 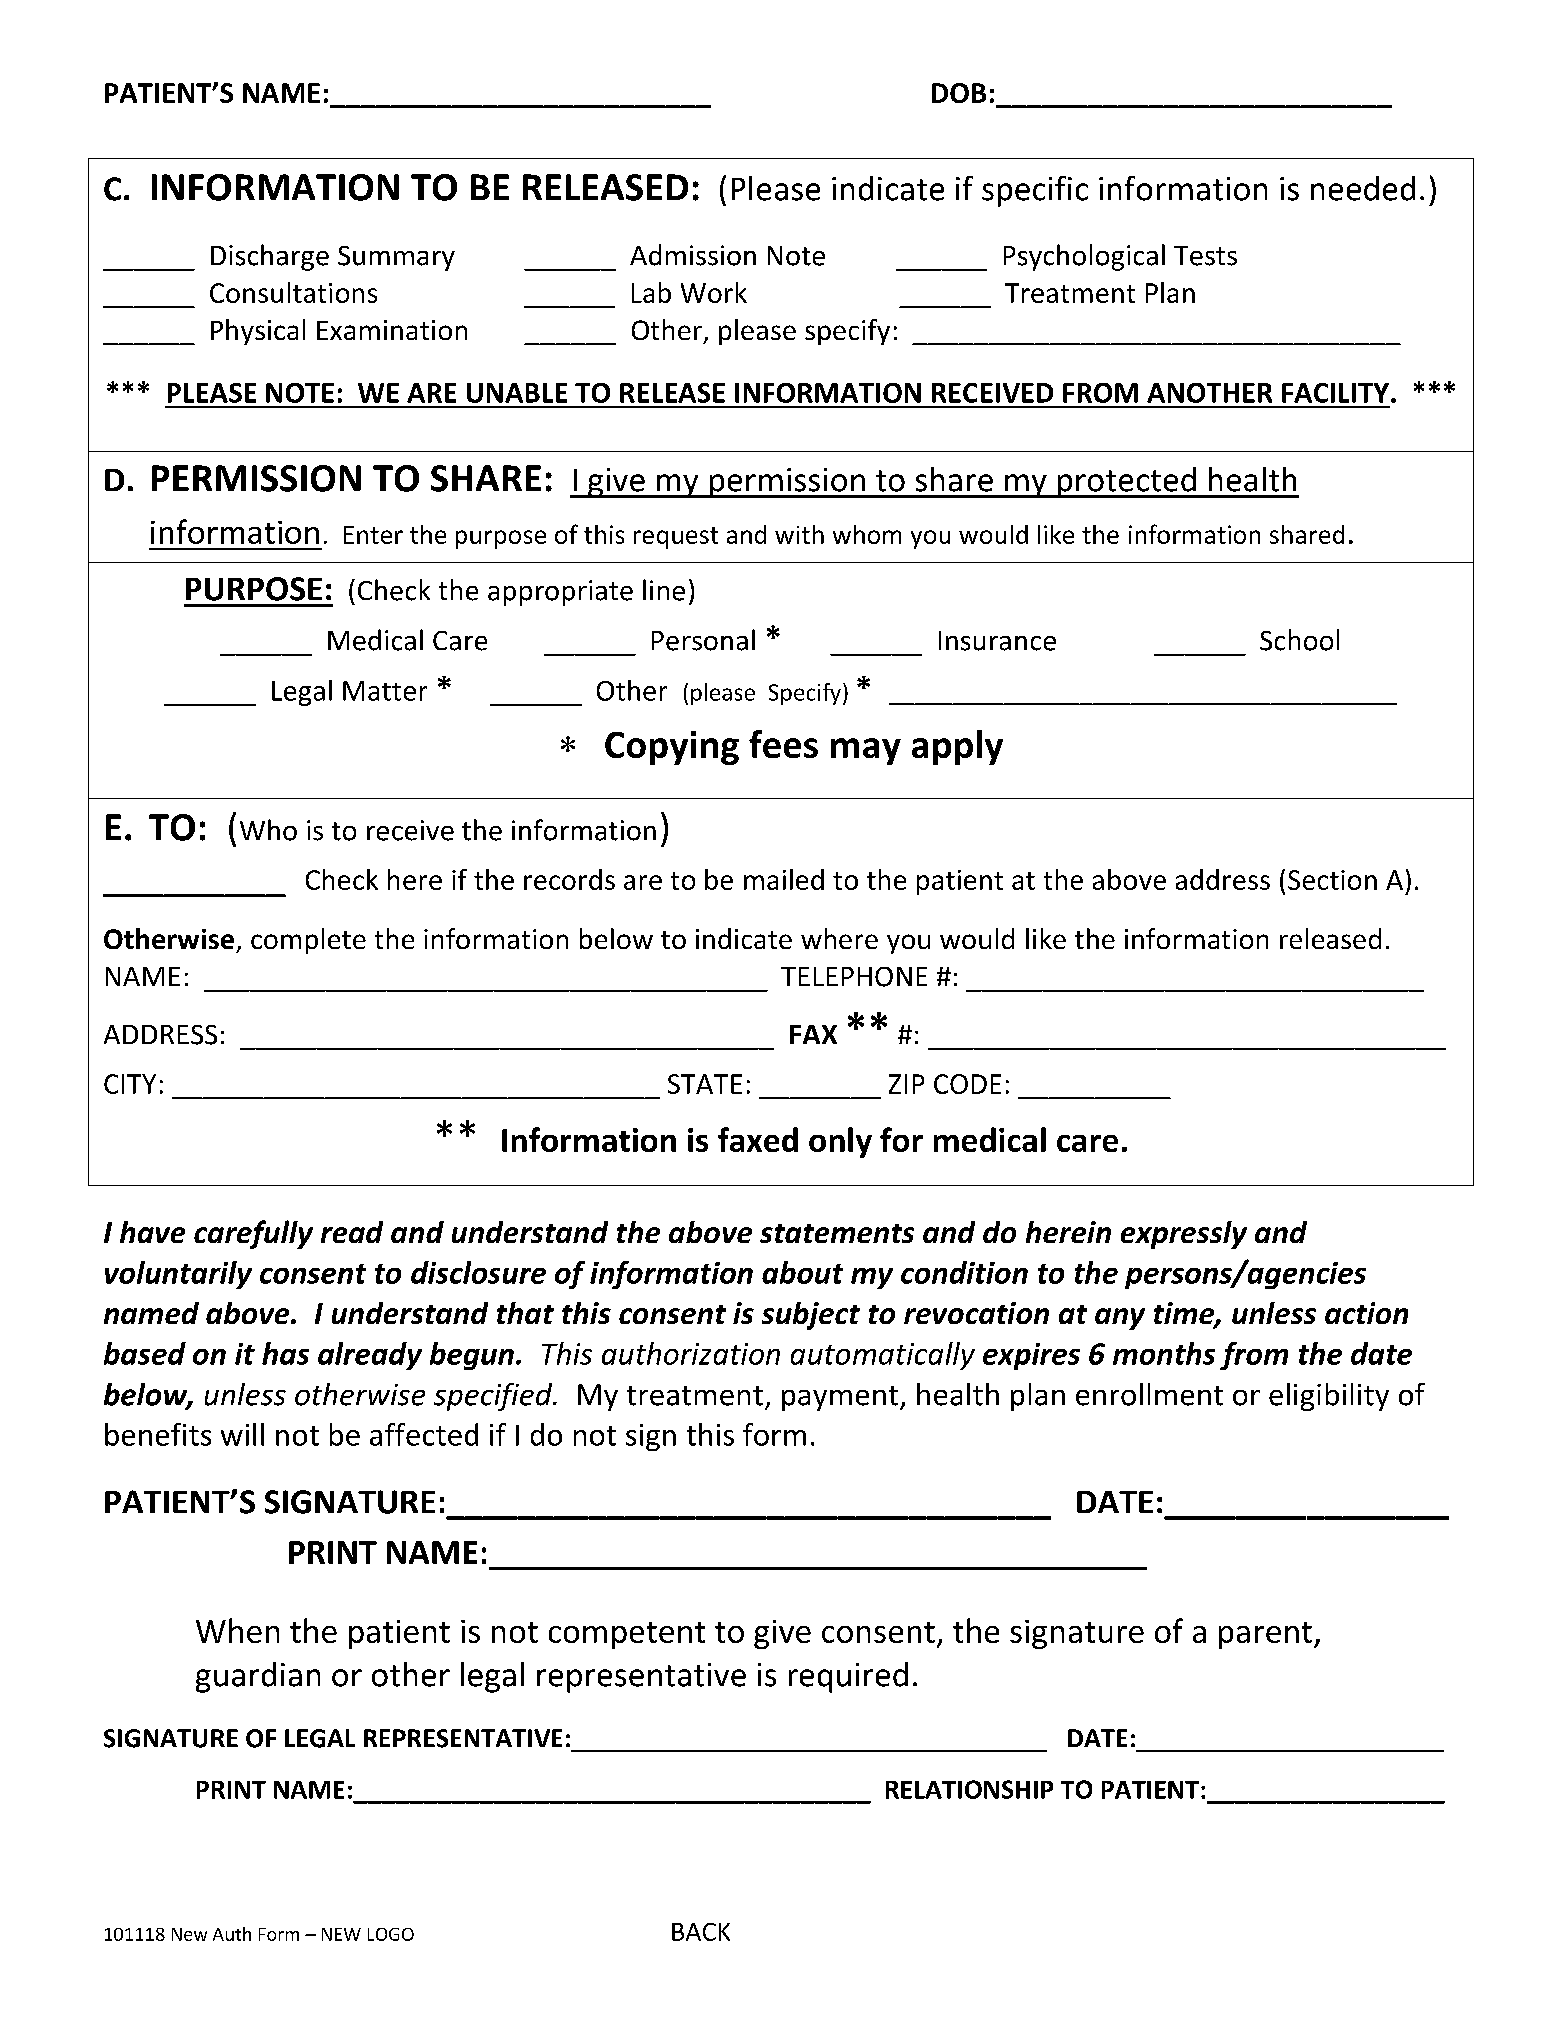 What do you see at coordinates (701, 1932) in the screenshot?
I see `BACK` at bounding box center [701, 1932].
